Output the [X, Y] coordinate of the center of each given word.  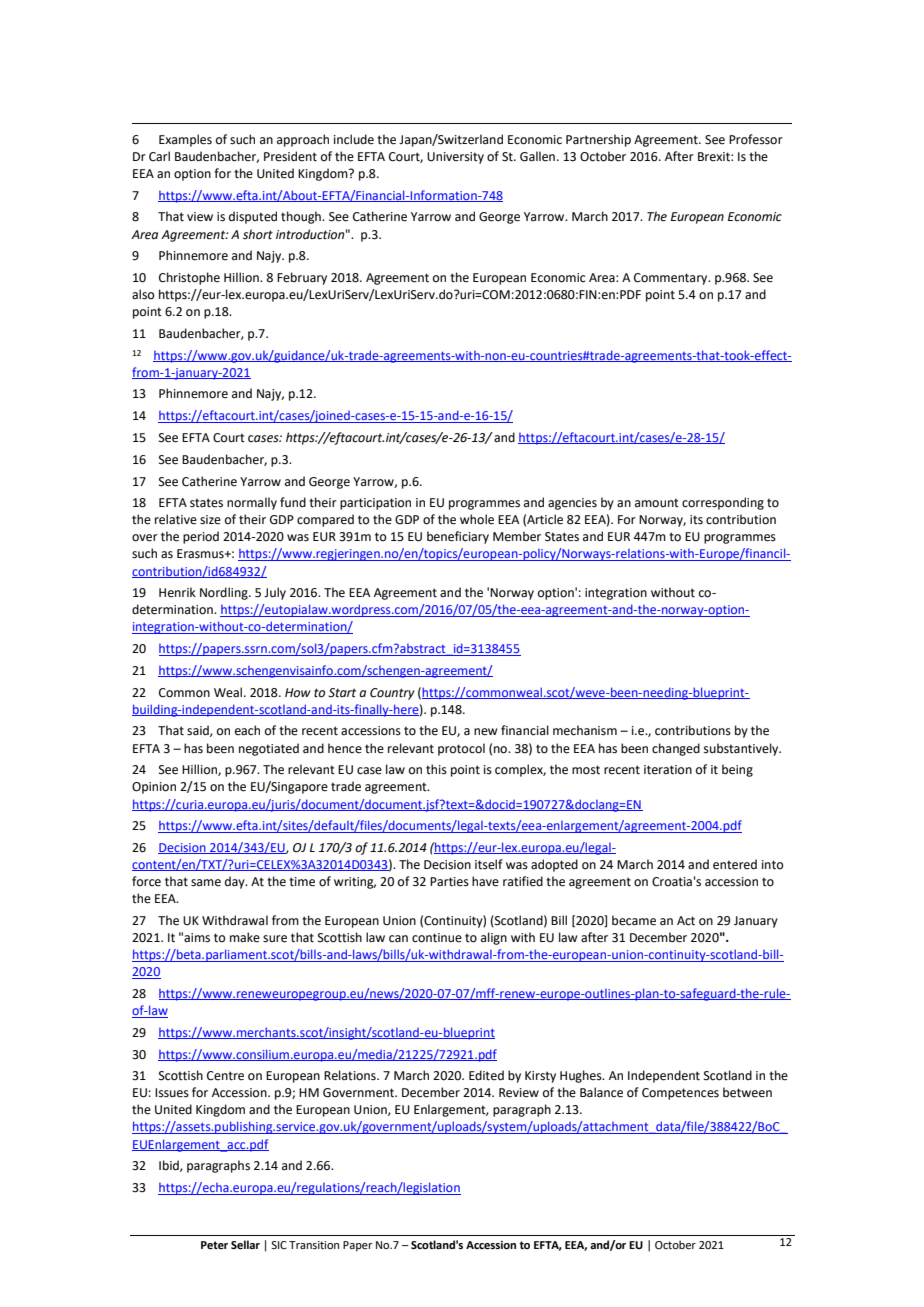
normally [252, 503]
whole [477, 519]
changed [676, 749]
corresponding [723, 503]
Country [392, 694]
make [245, 937]
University [455, 158]
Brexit [715, 157]
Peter [214, 1245]
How [298, 693]
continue [437, 938]
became [634, 920]
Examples [185, 140]
